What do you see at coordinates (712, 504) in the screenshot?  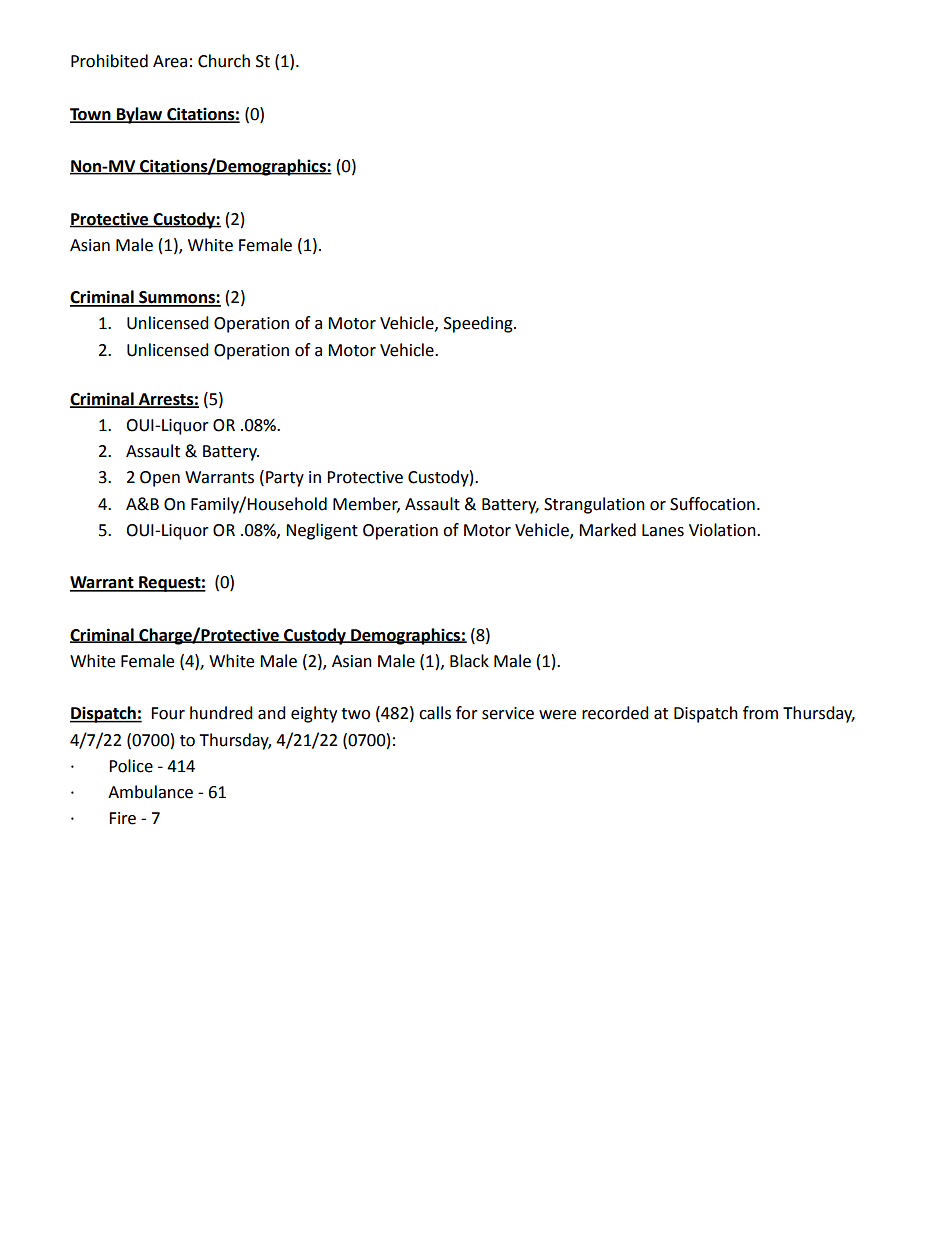 I see `Suffocation` at bounding box center [712, 504].
